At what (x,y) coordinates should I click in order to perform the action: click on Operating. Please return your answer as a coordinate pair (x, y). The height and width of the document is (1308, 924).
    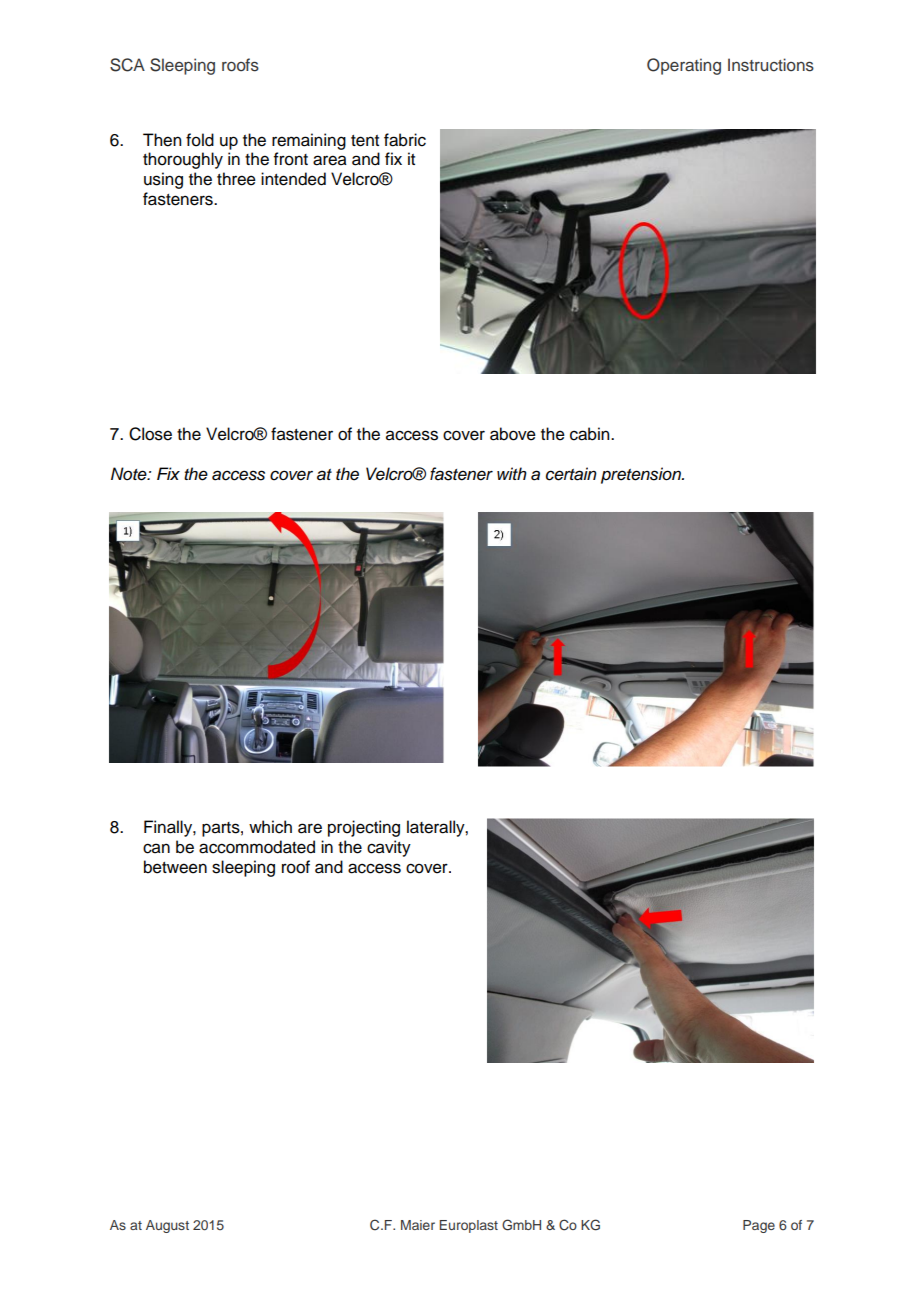
    Looking at the image, I should click on (684, 66).
